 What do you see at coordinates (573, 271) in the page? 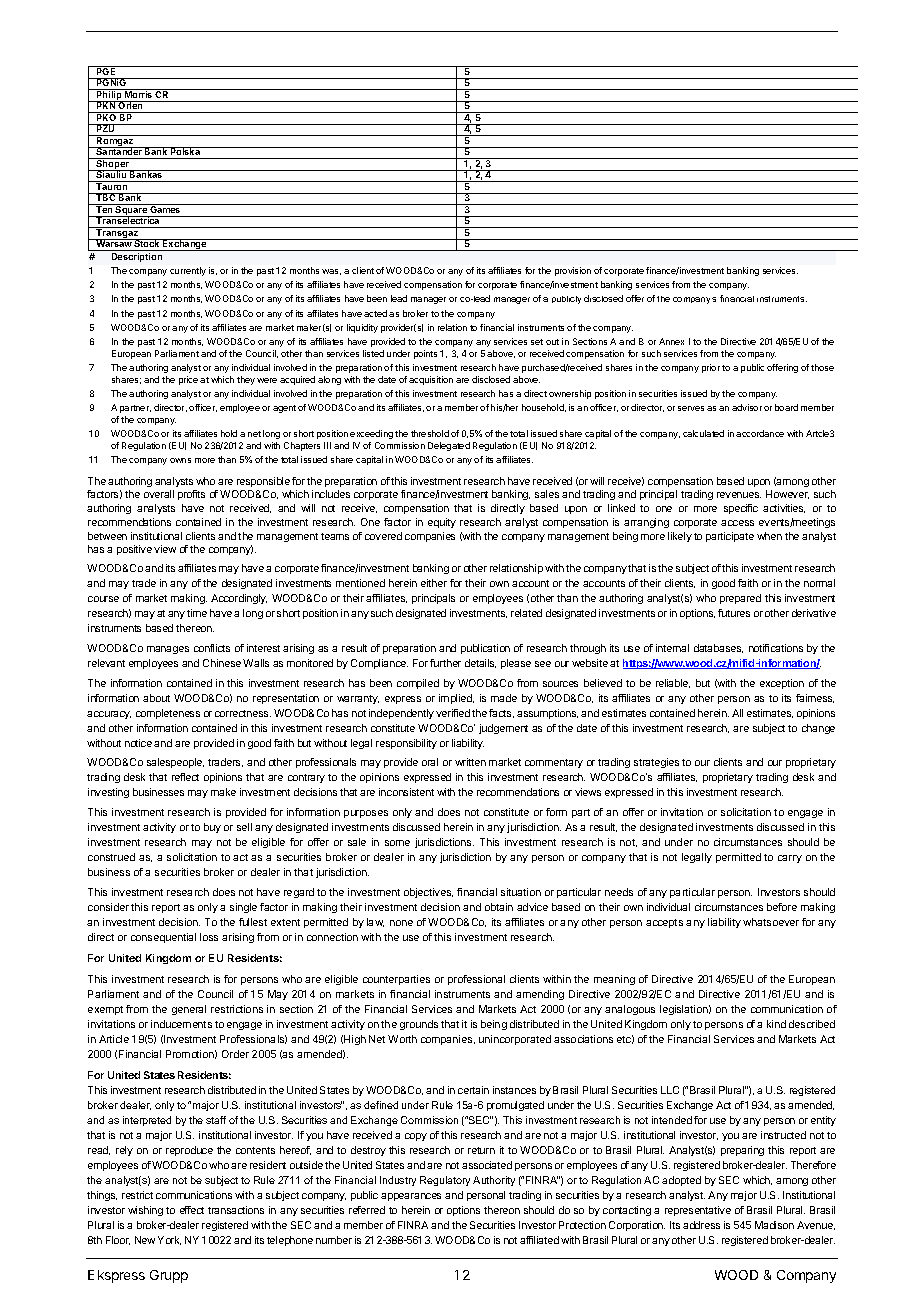
I see `provision` at bounding box center [573, 271].
